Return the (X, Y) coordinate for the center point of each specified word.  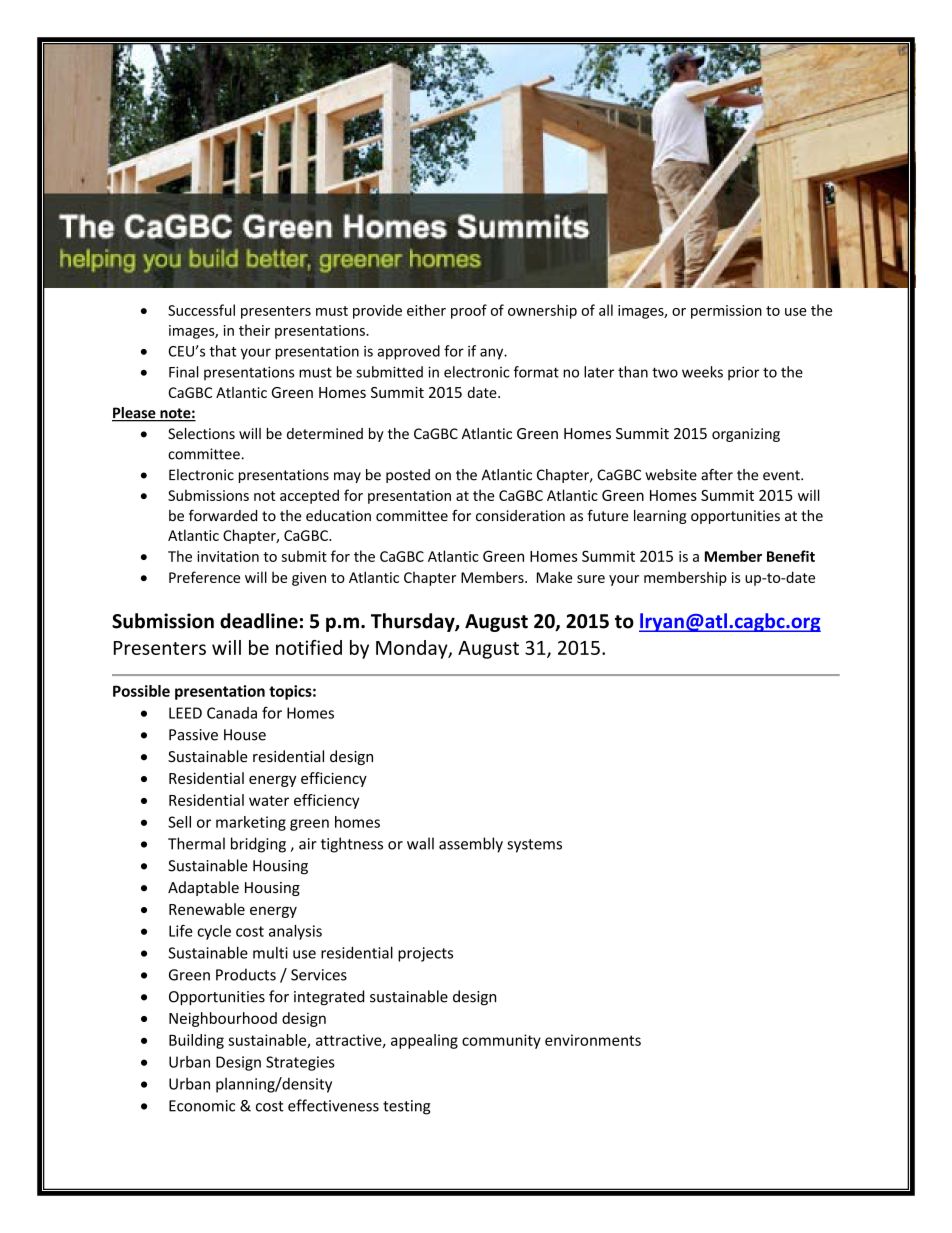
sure (591, 579)
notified (309, 647)
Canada (232, 713)
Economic (202, 1106)
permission (726, 312)
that (223, 351)
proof (469, 311)
